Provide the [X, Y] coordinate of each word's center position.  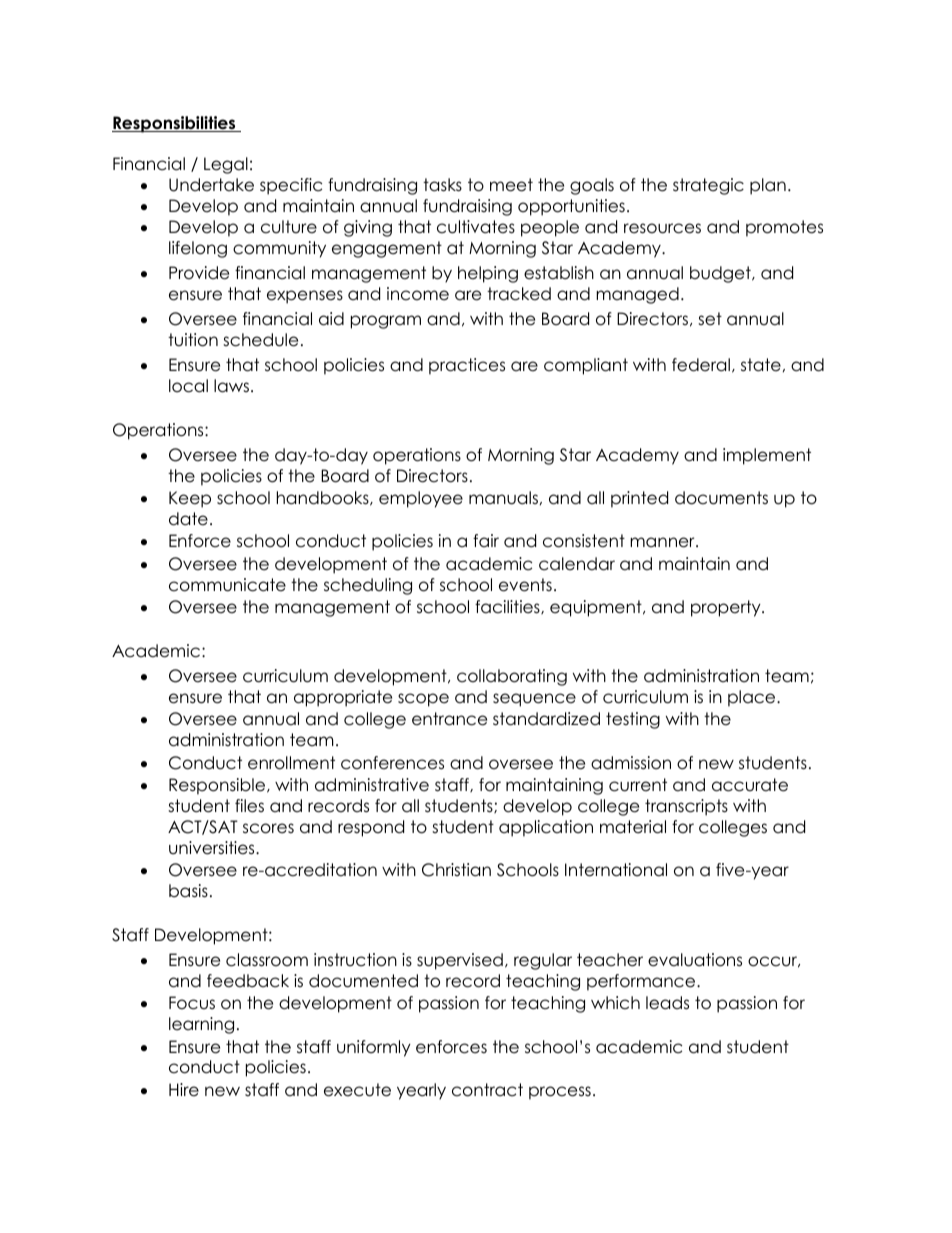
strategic [708, 186]
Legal [226, 165]
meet [511, 185]
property [727, 608]
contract [487, 1090]
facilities [508, 607]
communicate [227, 585]
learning [201, 1025]
